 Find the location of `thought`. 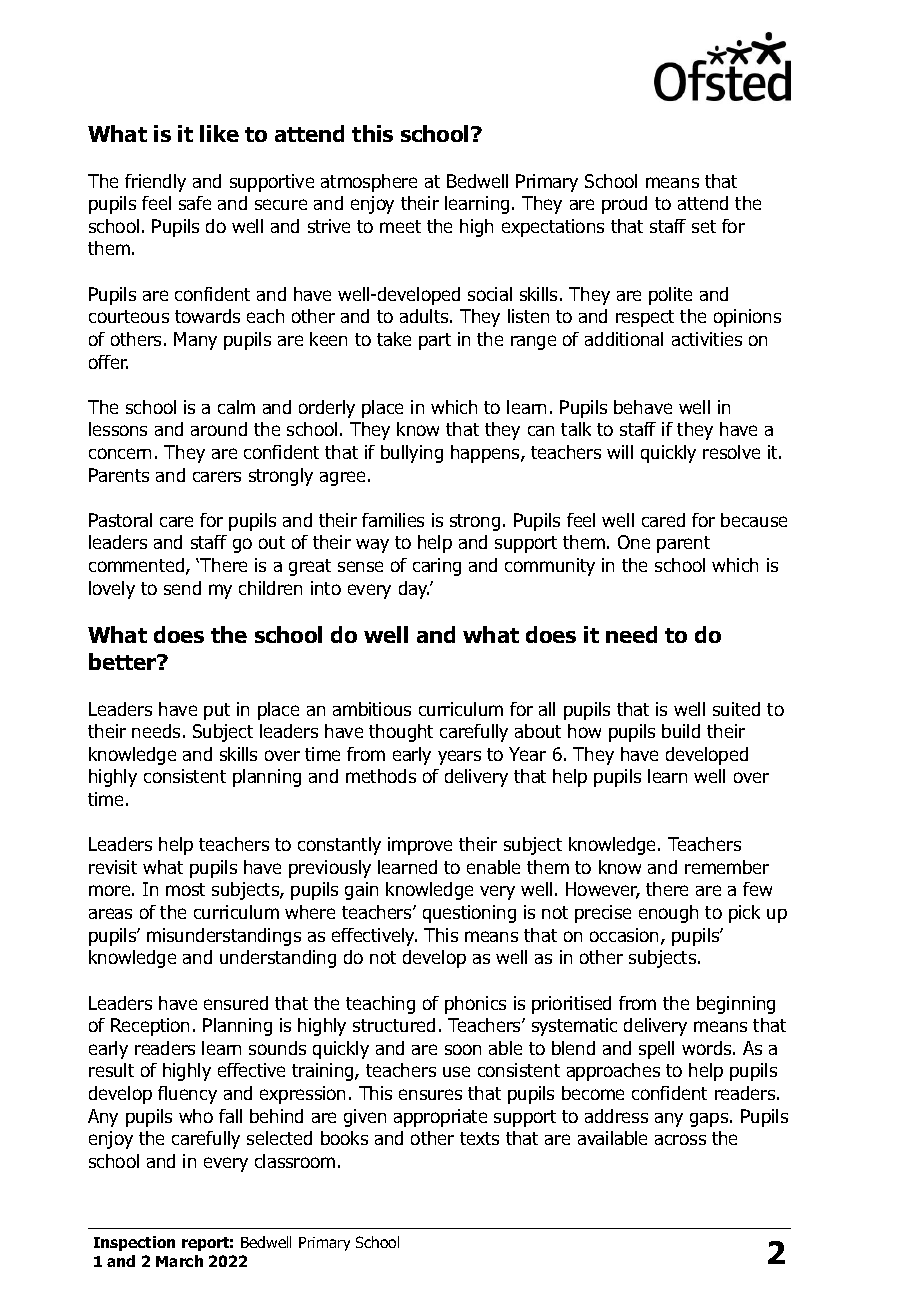

thought is located at coordinates (401, 733).
